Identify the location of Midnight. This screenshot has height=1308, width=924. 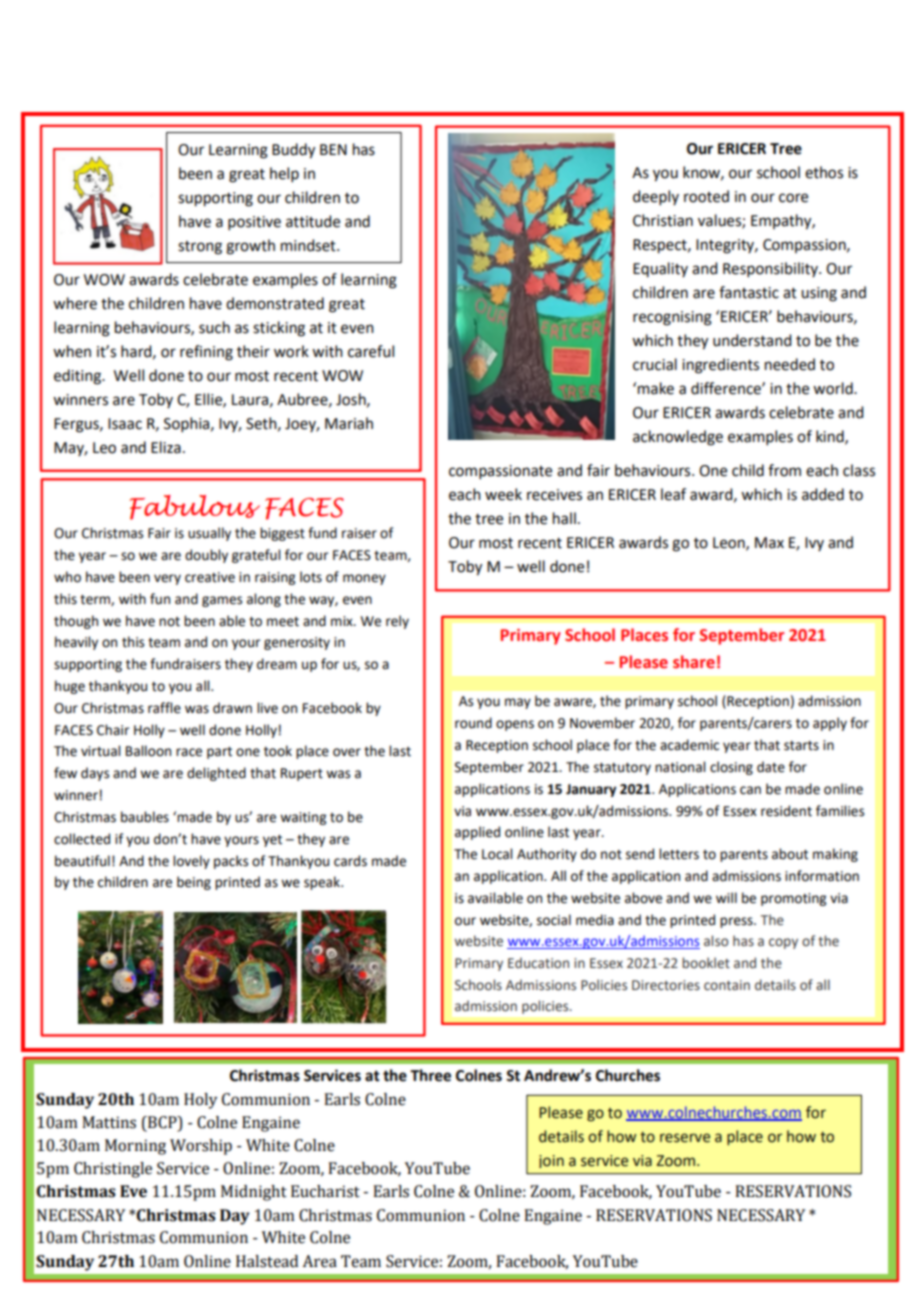
(254, 1193).
